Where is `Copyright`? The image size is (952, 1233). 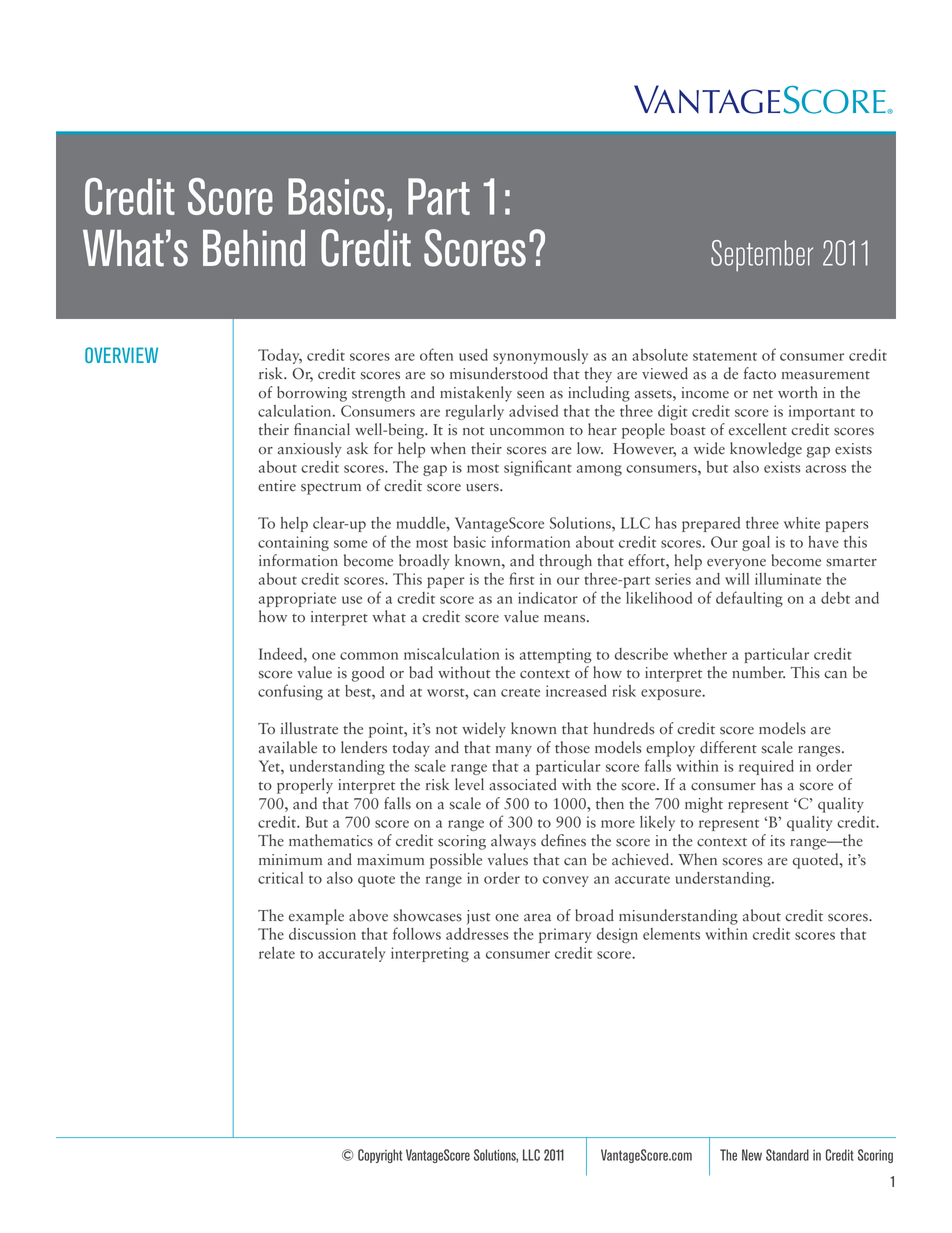 Copyright is located at coordinates (380, 1156).
